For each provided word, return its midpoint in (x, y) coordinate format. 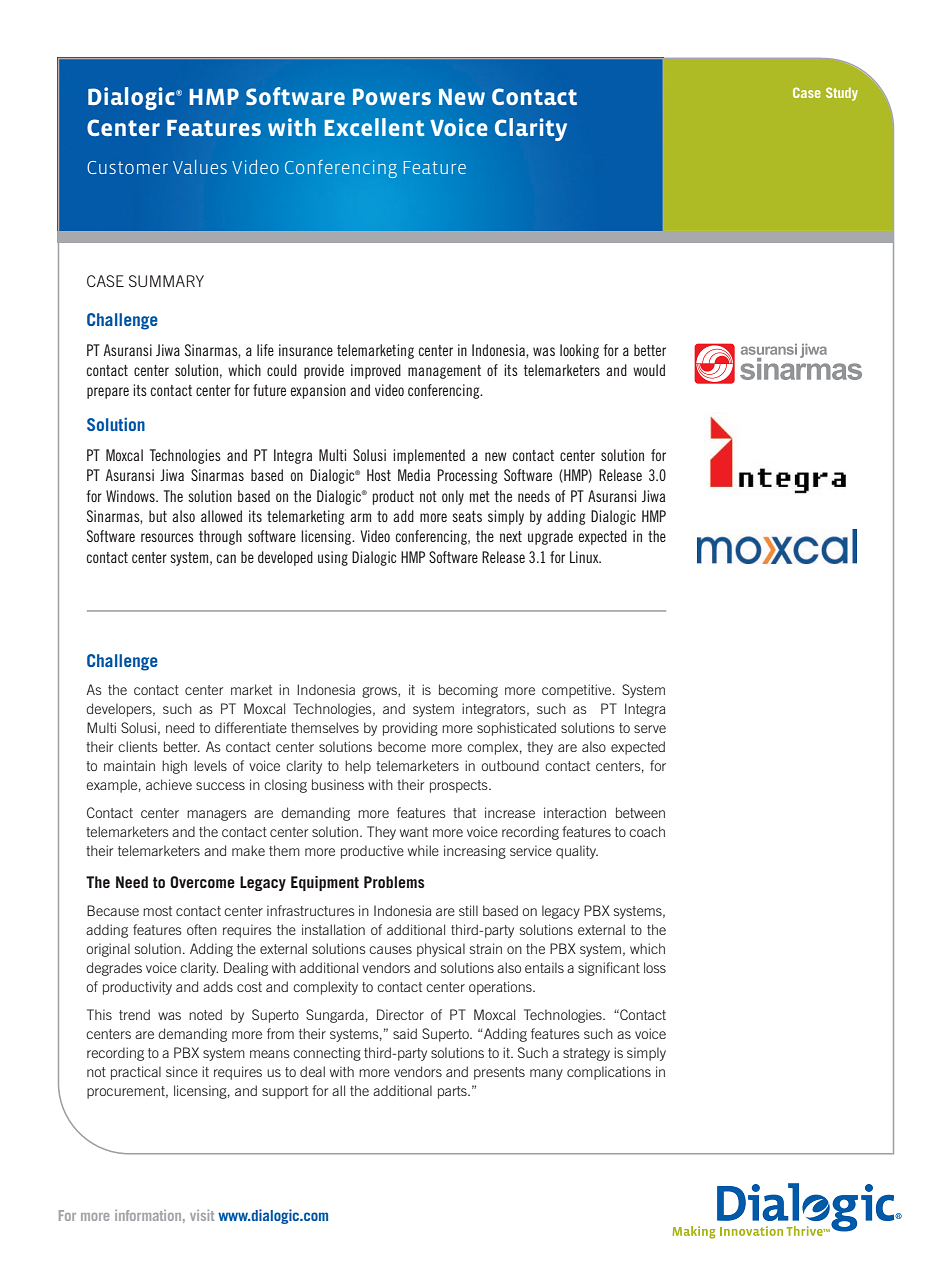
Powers (392, 96)
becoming (468, 691)
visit (202, 1215)
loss (655, 967)
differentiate (251, 727)
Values (200, 167)
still (468, 910)
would (649, 370)
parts (453, 1092)
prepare (108, 393)
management (444, 372)
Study (842, 94)
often (202, 929)
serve (650, 729)
